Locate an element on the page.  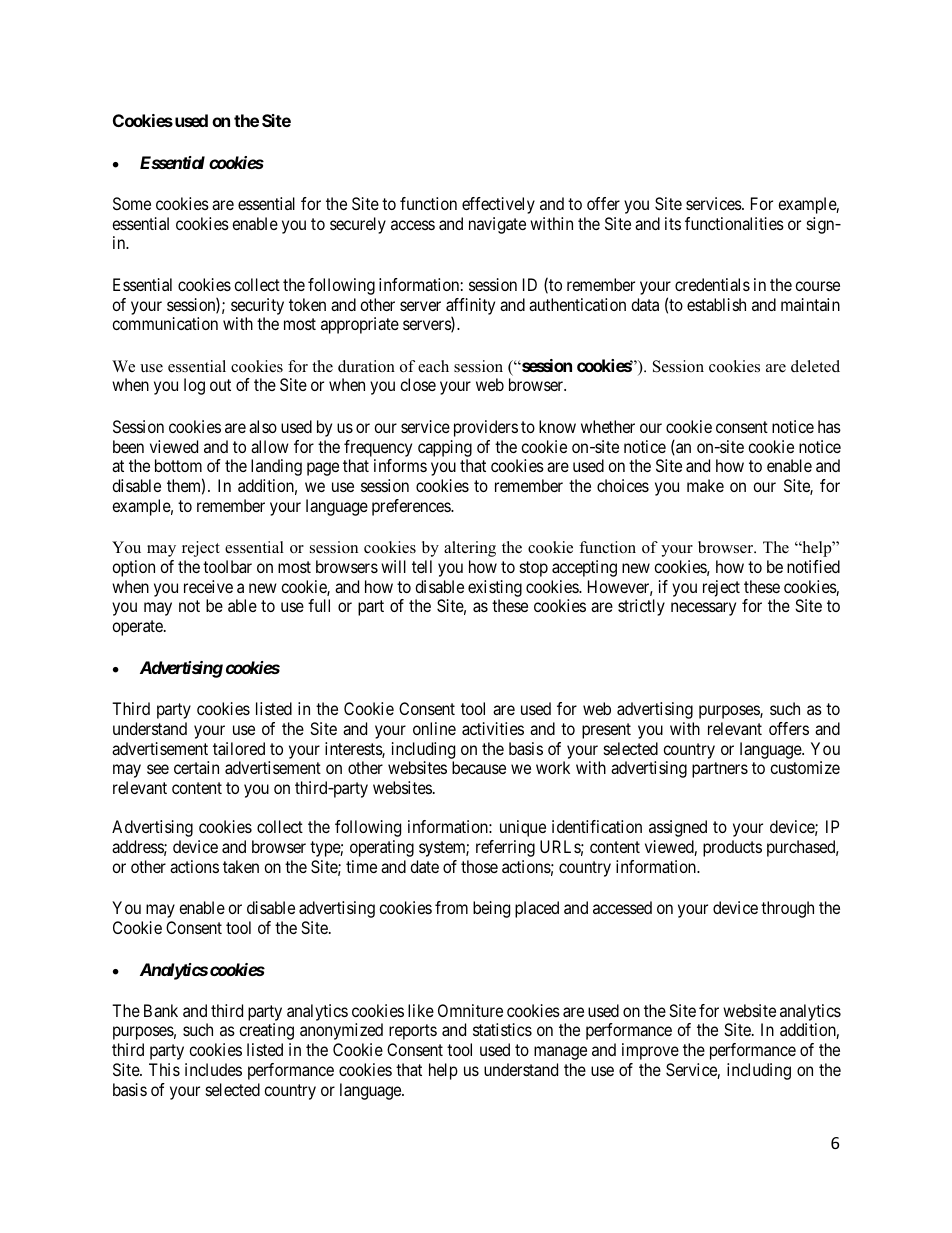
includes is located at coordinates (213, 1069).
